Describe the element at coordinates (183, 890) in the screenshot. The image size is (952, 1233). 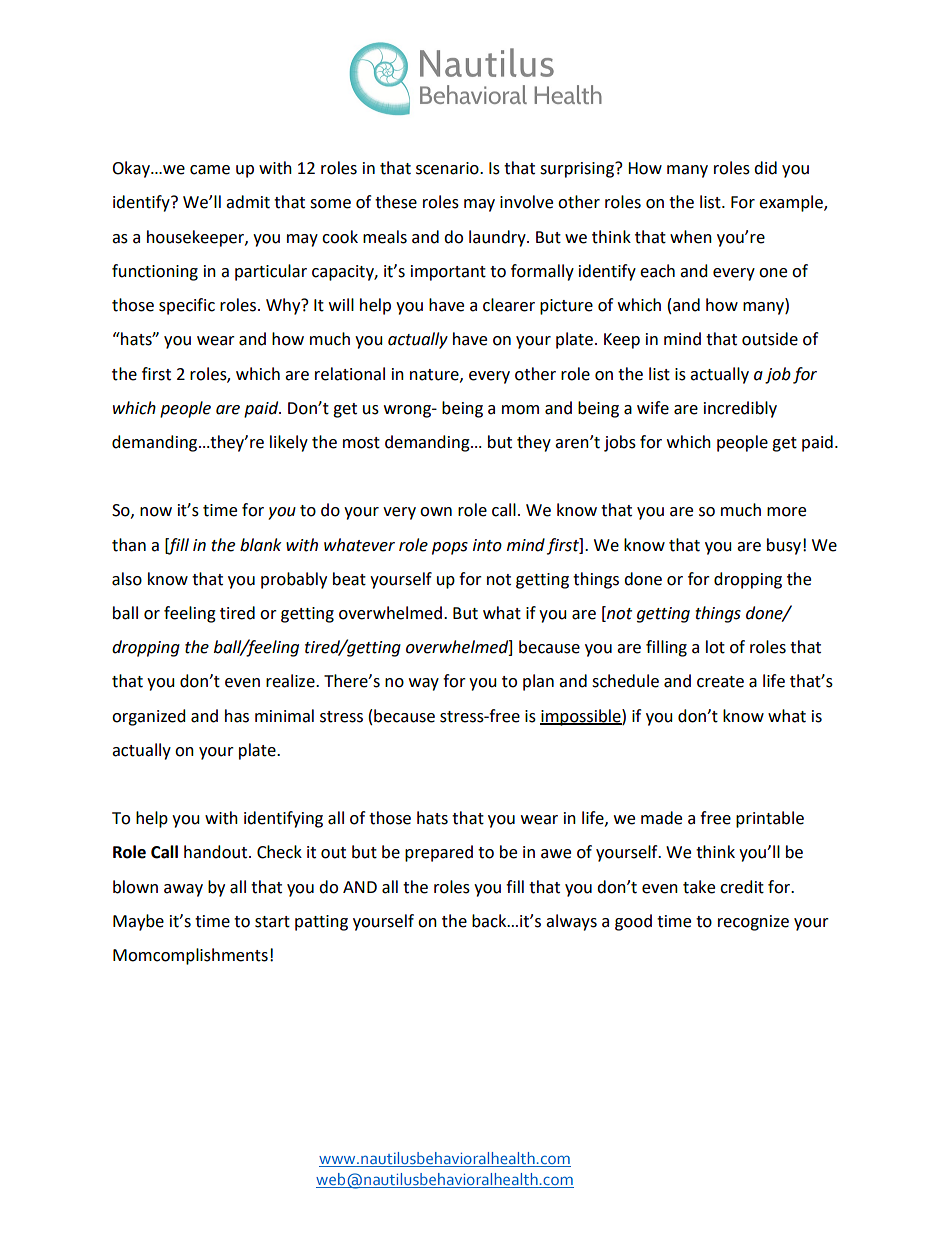
I see `away` at that location.
